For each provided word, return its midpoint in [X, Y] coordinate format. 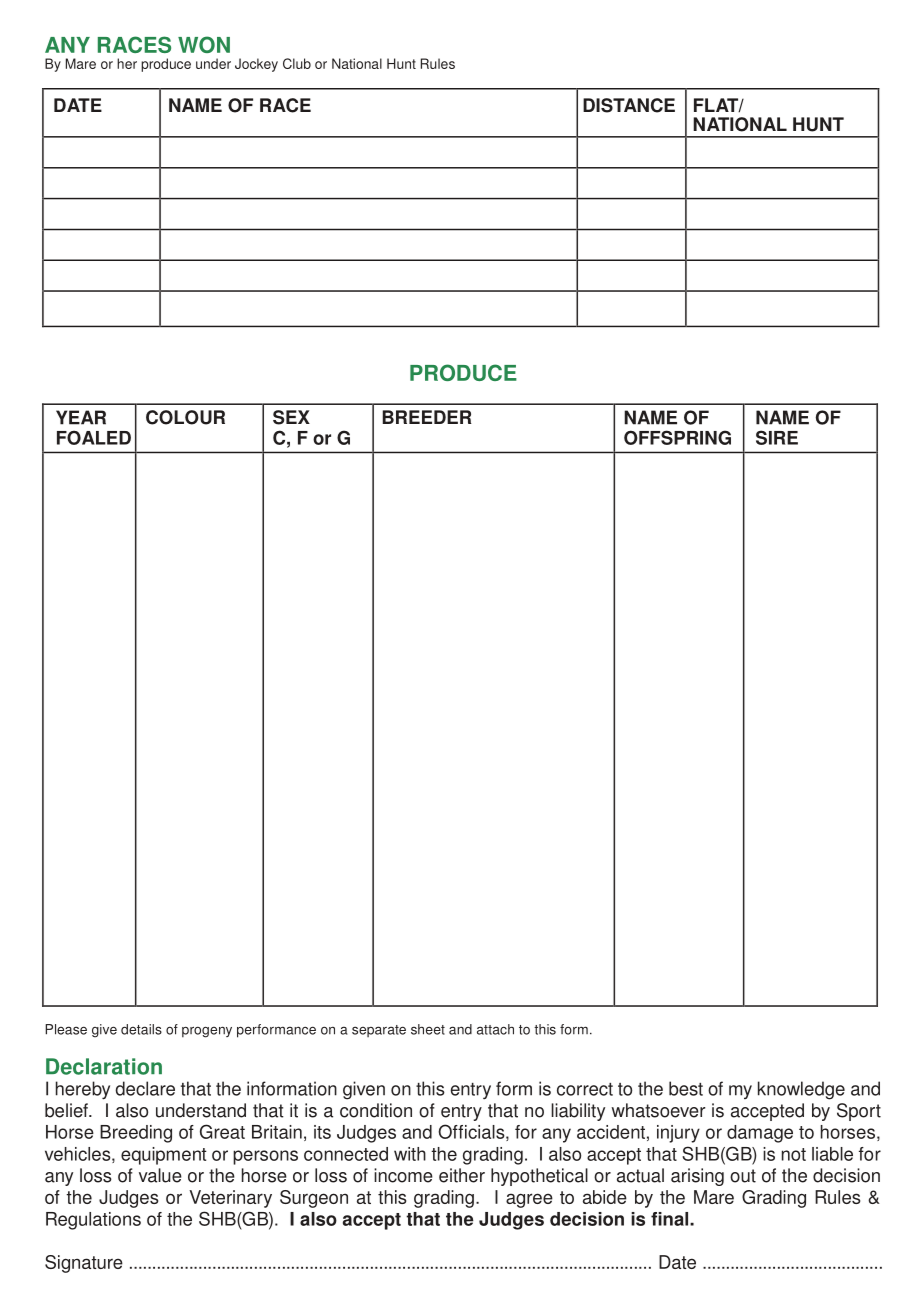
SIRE [777, 437]
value [160, 1175]
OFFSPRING [677, 437]
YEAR [81, 417]
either [462, 1175]
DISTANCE [629, 105]
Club [297, 63]
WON [204, 44]
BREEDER [427, 417]
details [141, 1029]
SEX [291, 417]
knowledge [801, 1090]
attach [495, 1029]
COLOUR [185, 417]
